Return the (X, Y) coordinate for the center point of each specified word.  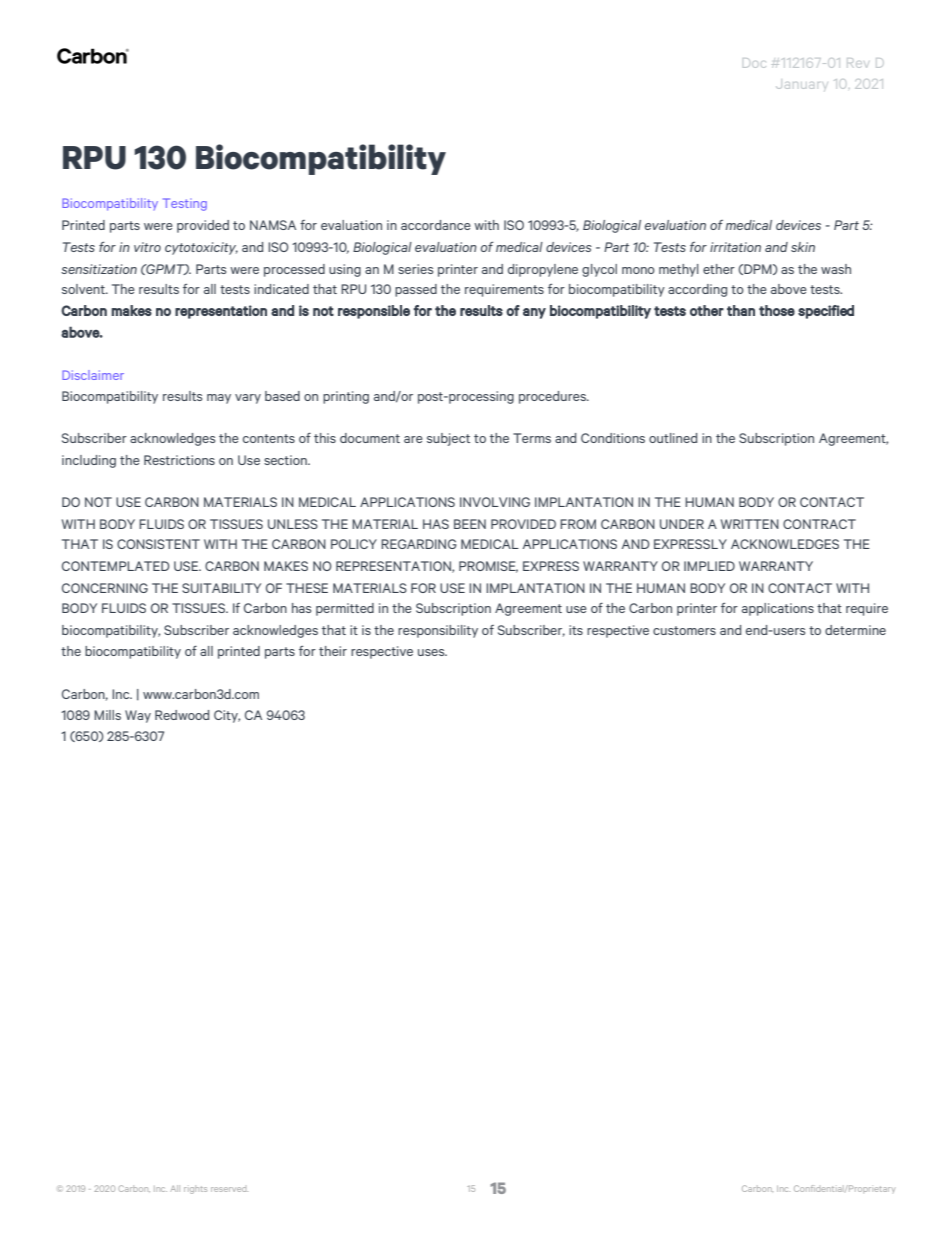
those (777, 310)
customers (684, 630)
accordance (436, 225)
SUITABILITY (221, 588)
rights (195, 1189)
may (219, 399)
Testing (185, 204)
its (576, 630)
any (534, 313)
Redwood (182, 715)
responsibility (438, 631)
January (801, 85)
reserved (229, 1189)
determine (855, 630)
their (333, 651)
